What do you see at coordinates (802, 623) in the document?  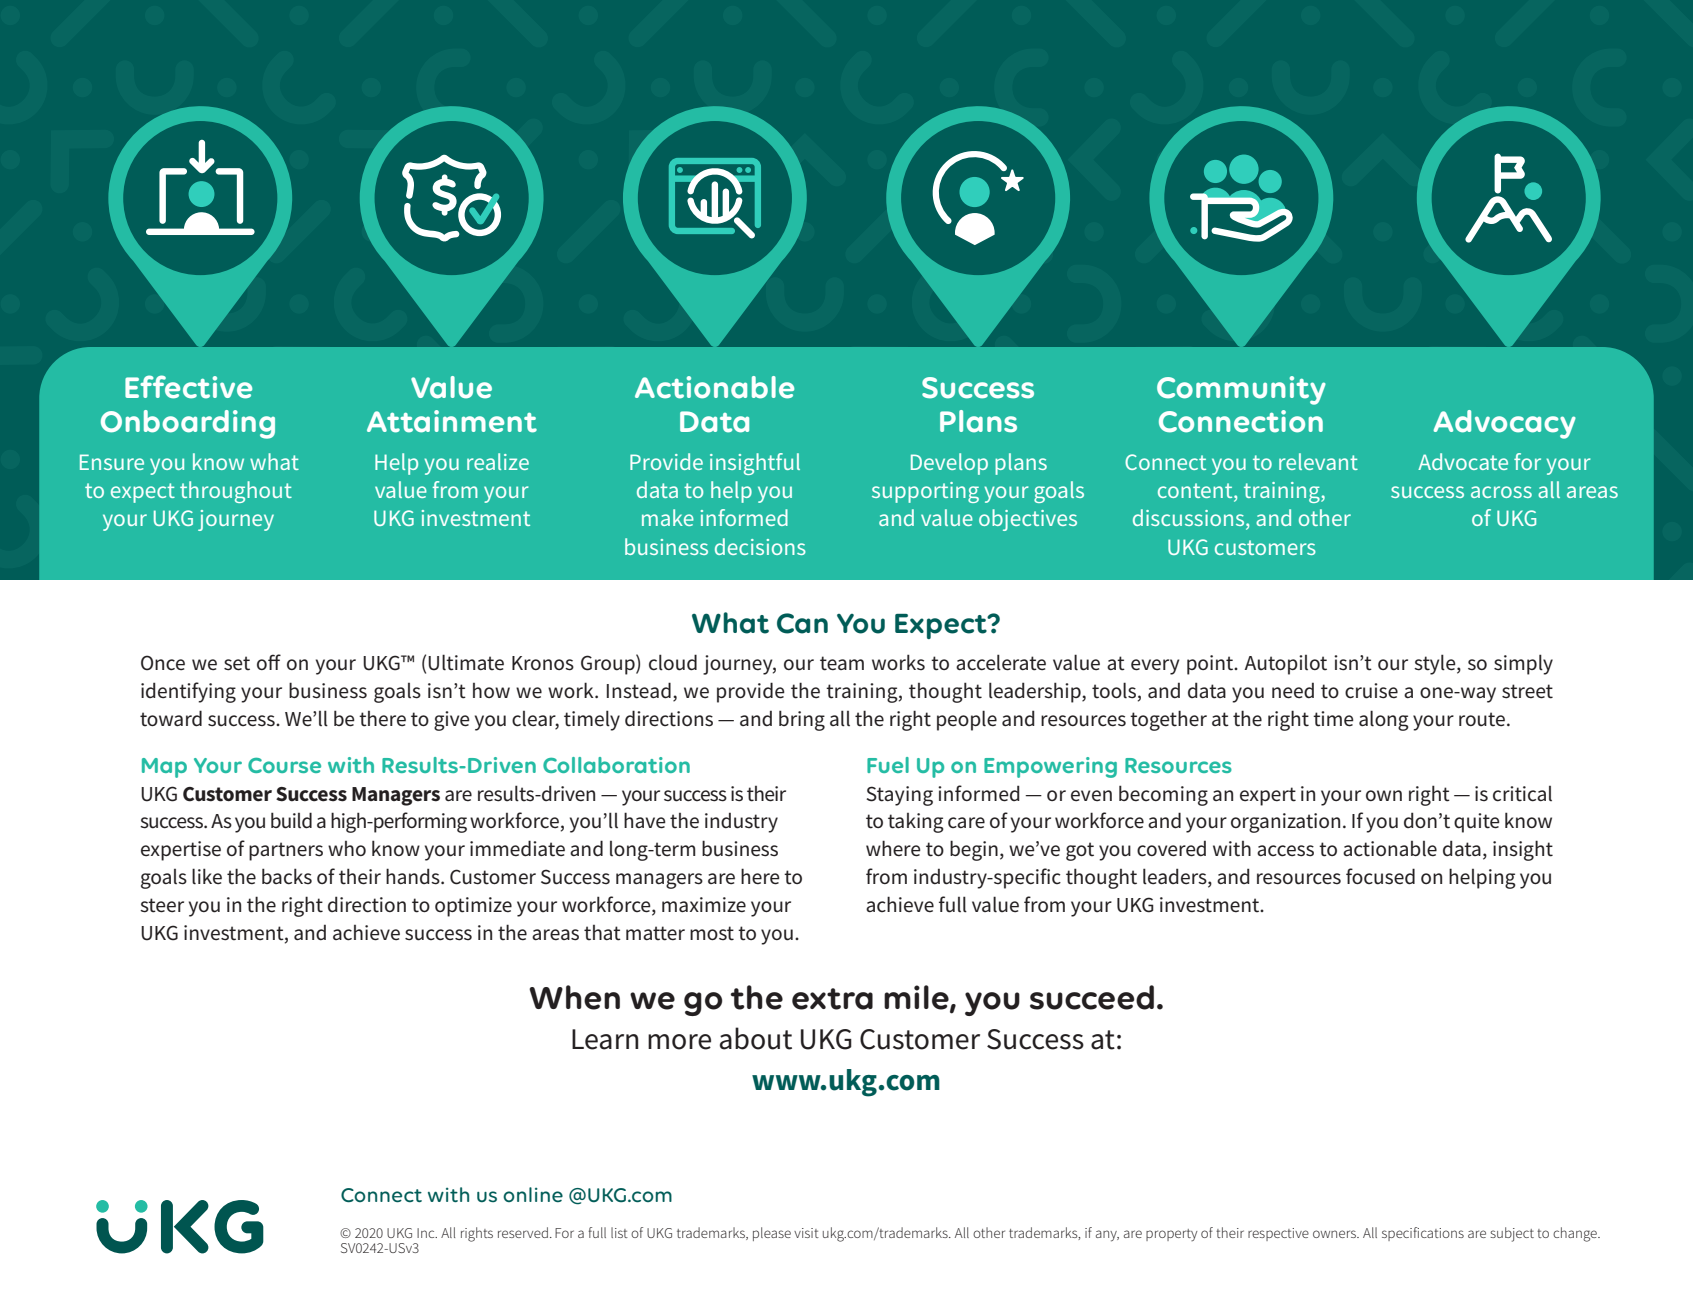 I see `Can` at bounding box center [802, 623].
